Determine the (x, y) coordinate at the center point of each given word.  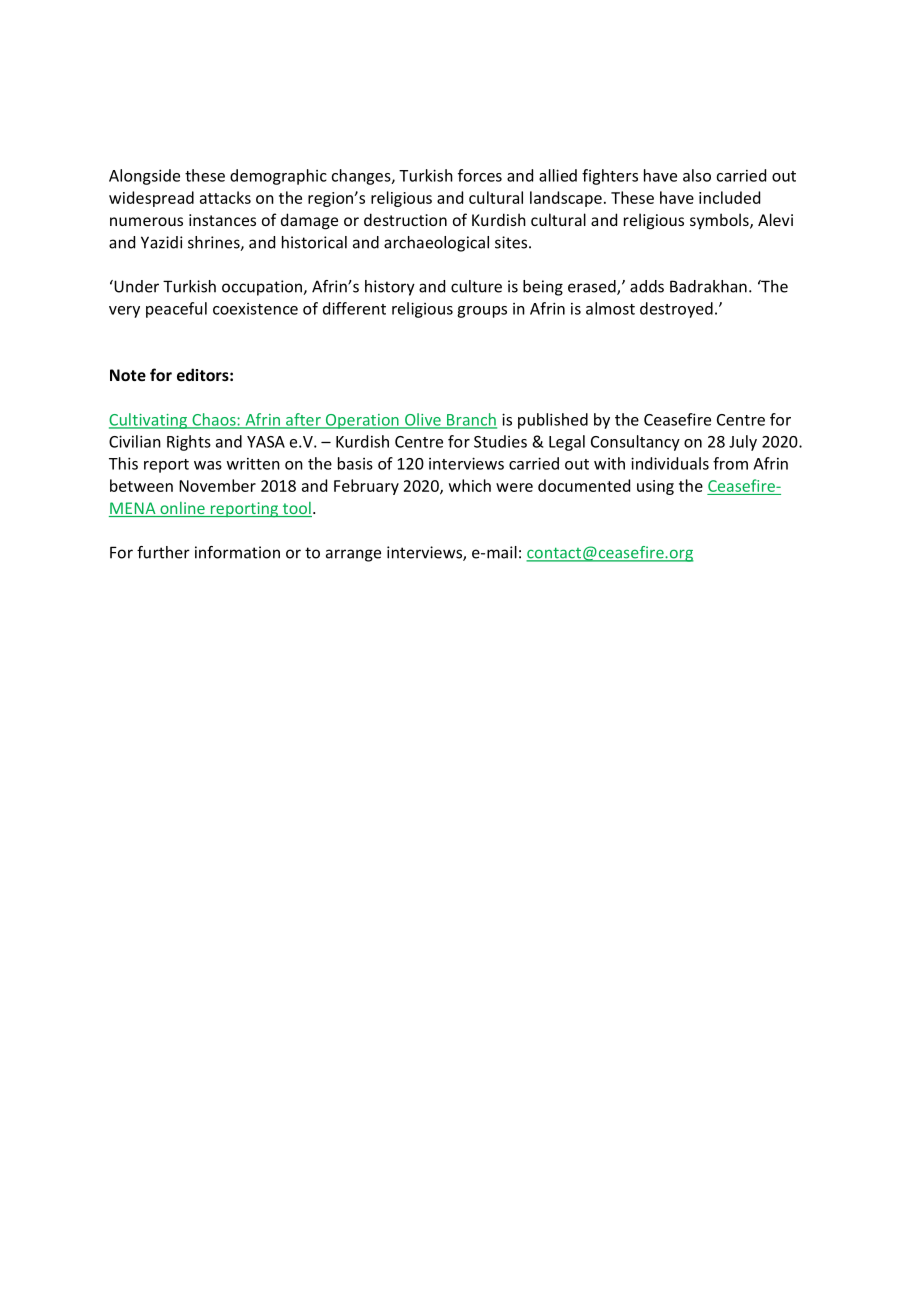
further (163, 552)
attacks (225, 197)
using (655, 487)
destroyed (676, 310)
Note (128, 375)
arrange (353, 555)
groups (482, 312)
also (697, 175)
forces (480, 175)
